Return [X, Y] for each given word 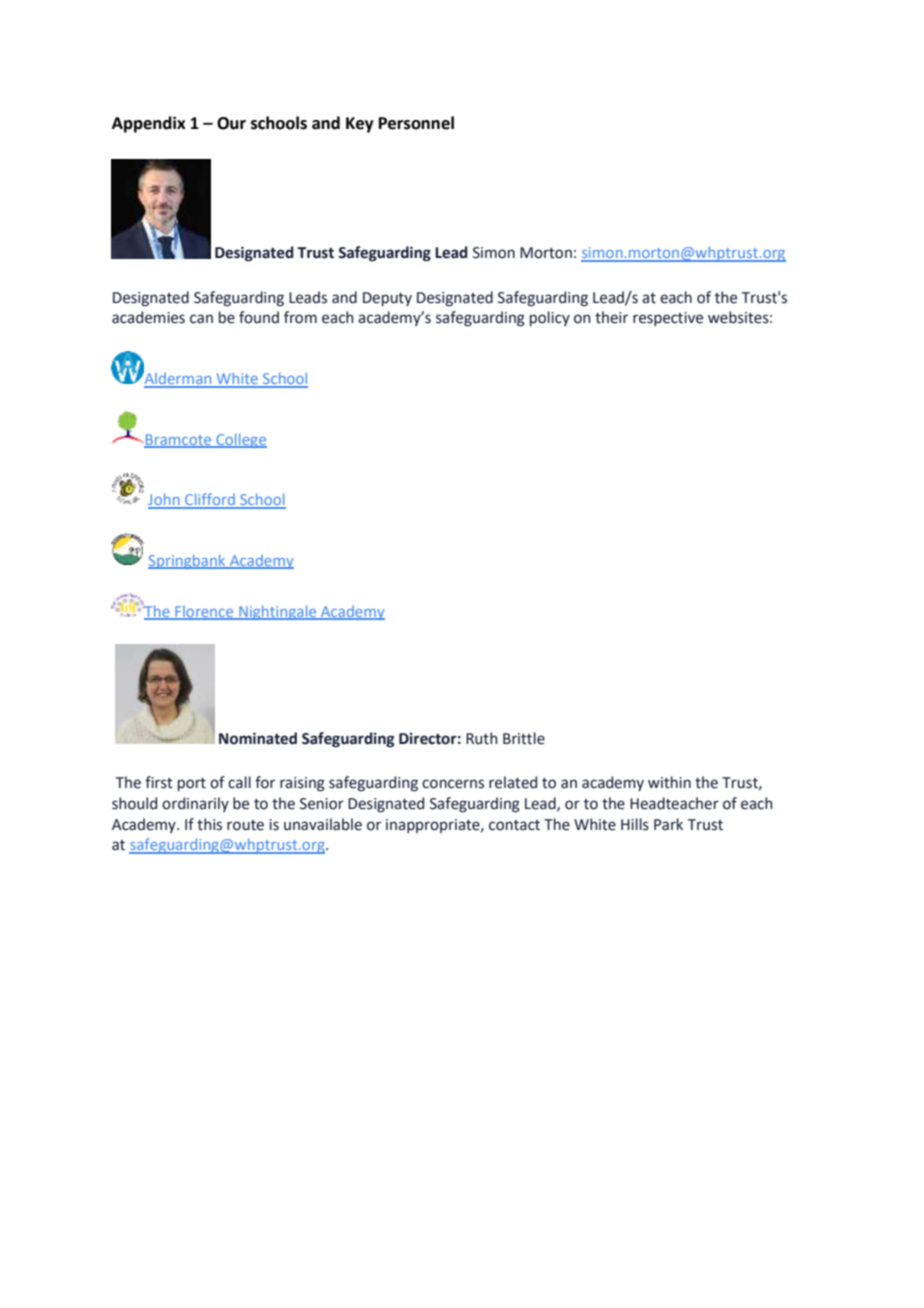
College [240, 440]
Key [360, 125]
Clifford [210, 500]
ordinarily [195, 804]
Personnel [416, 123]
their [611, 317]
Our [231, 123]
